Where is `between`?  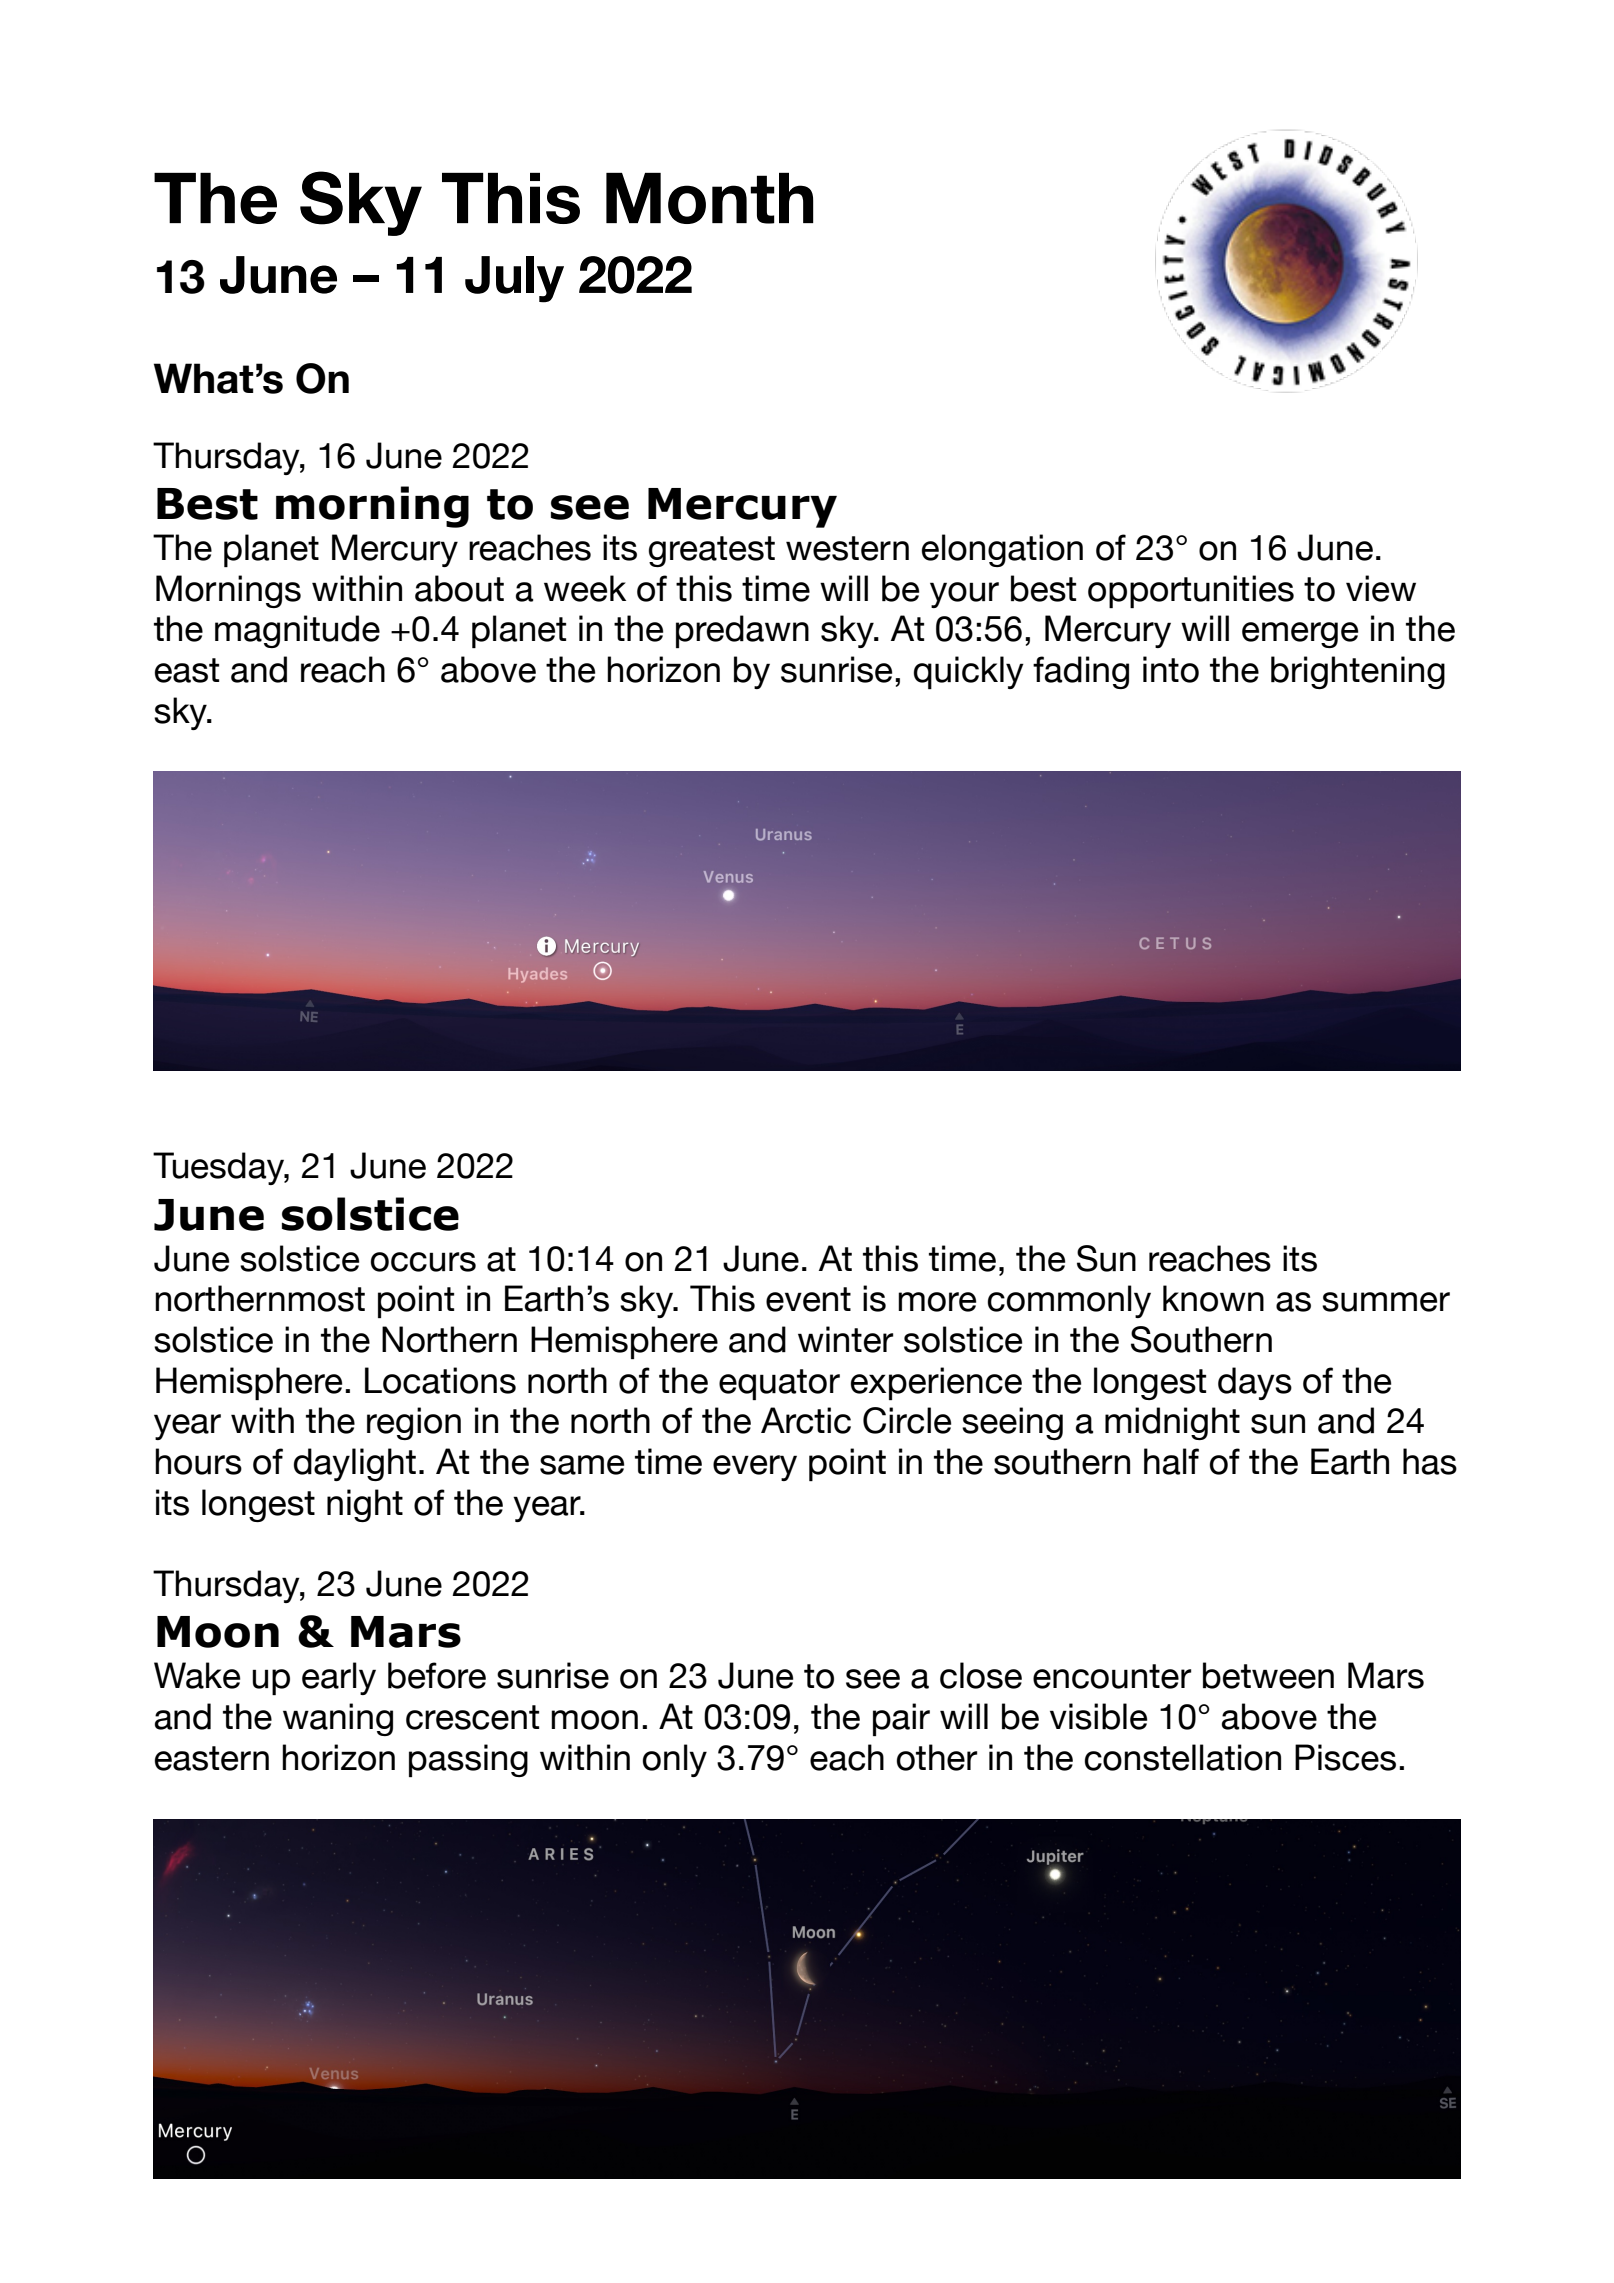 between is located at coordinates (1268, 1675).
